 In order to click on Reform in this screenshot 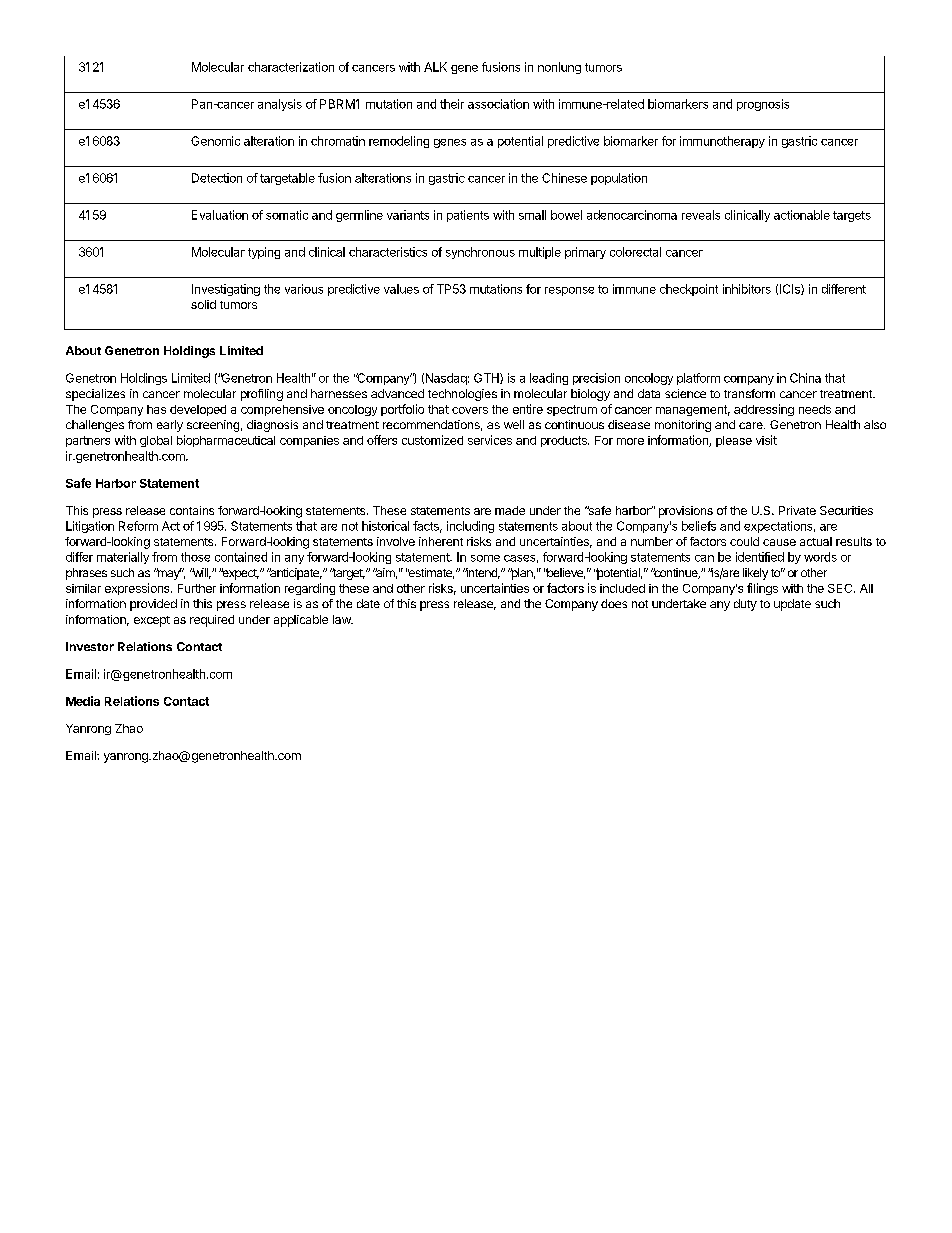, I will do `click(138, 526)`.
